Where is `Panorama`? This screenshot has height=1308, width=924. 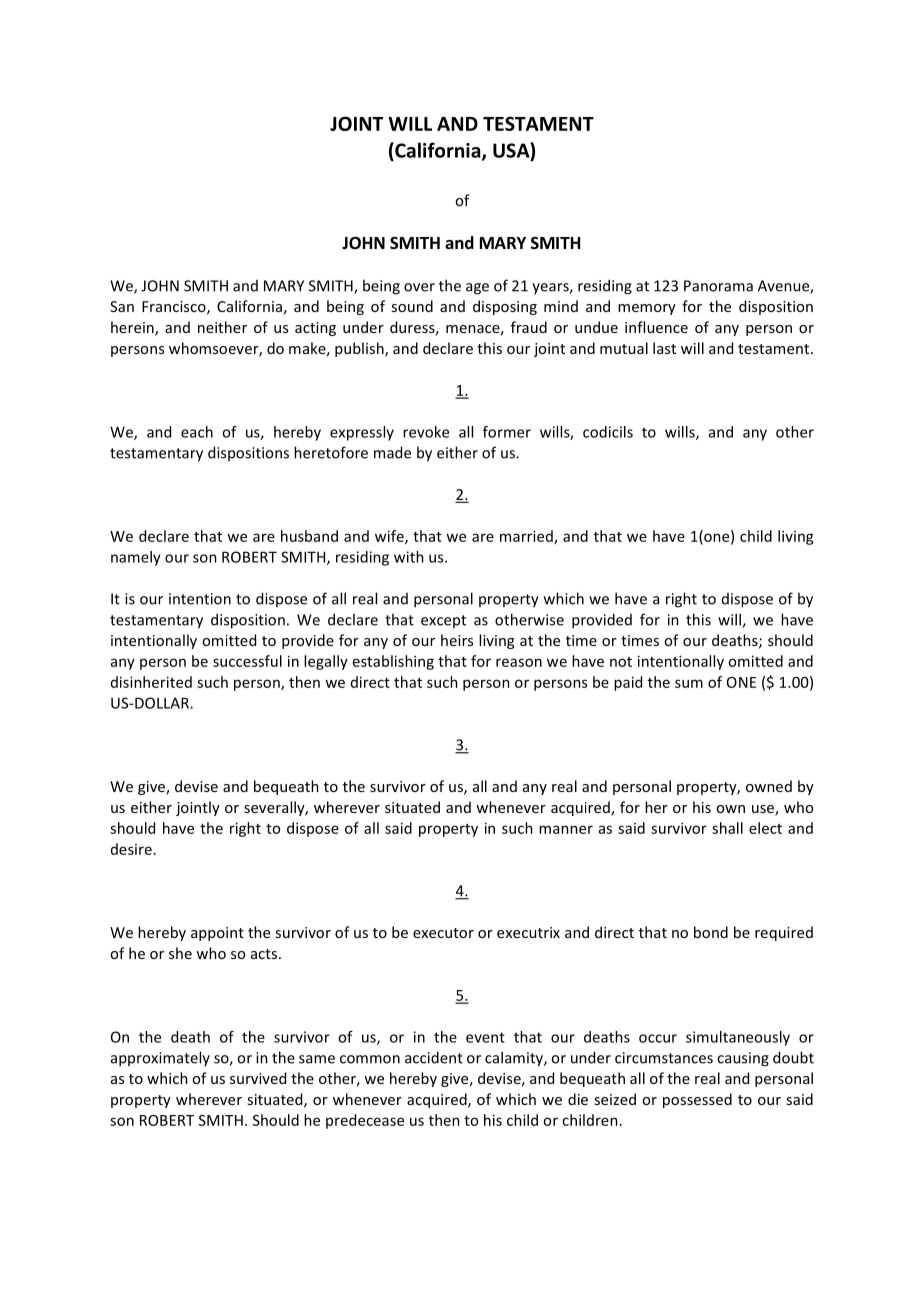
Panorama is located at coordinates (718, 286).
